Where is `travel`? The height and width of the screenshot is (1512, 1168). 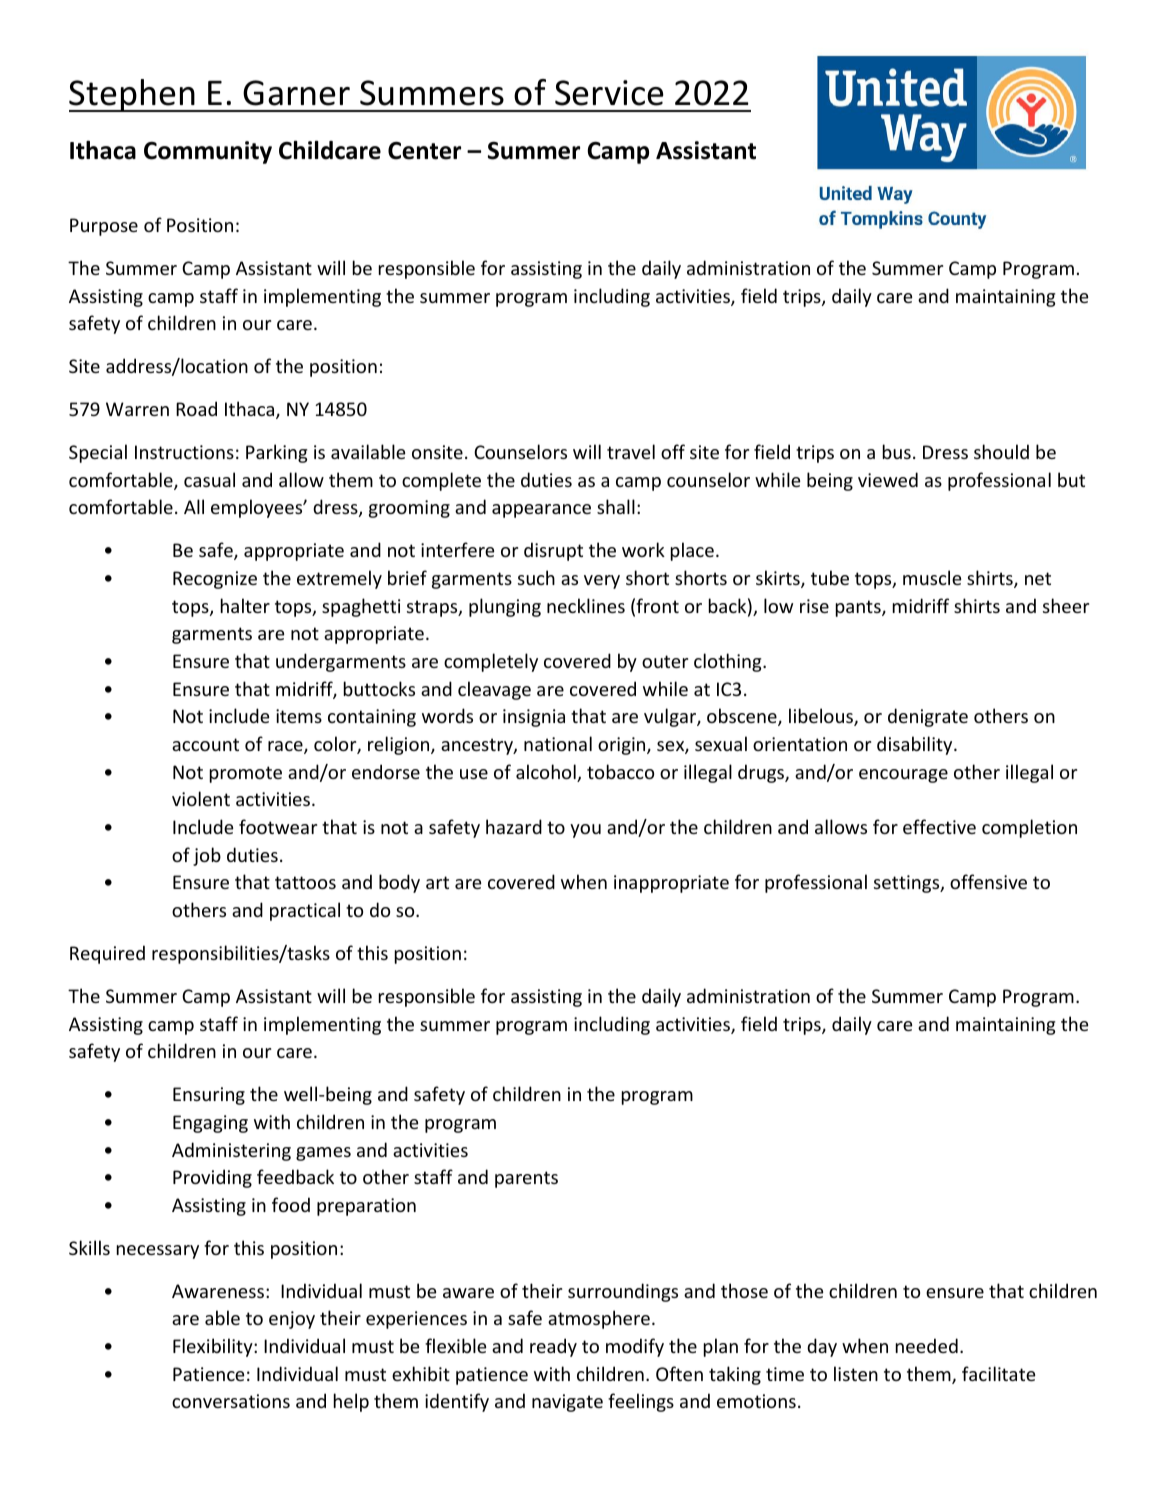
travel is located at coordinates (631, 451).
